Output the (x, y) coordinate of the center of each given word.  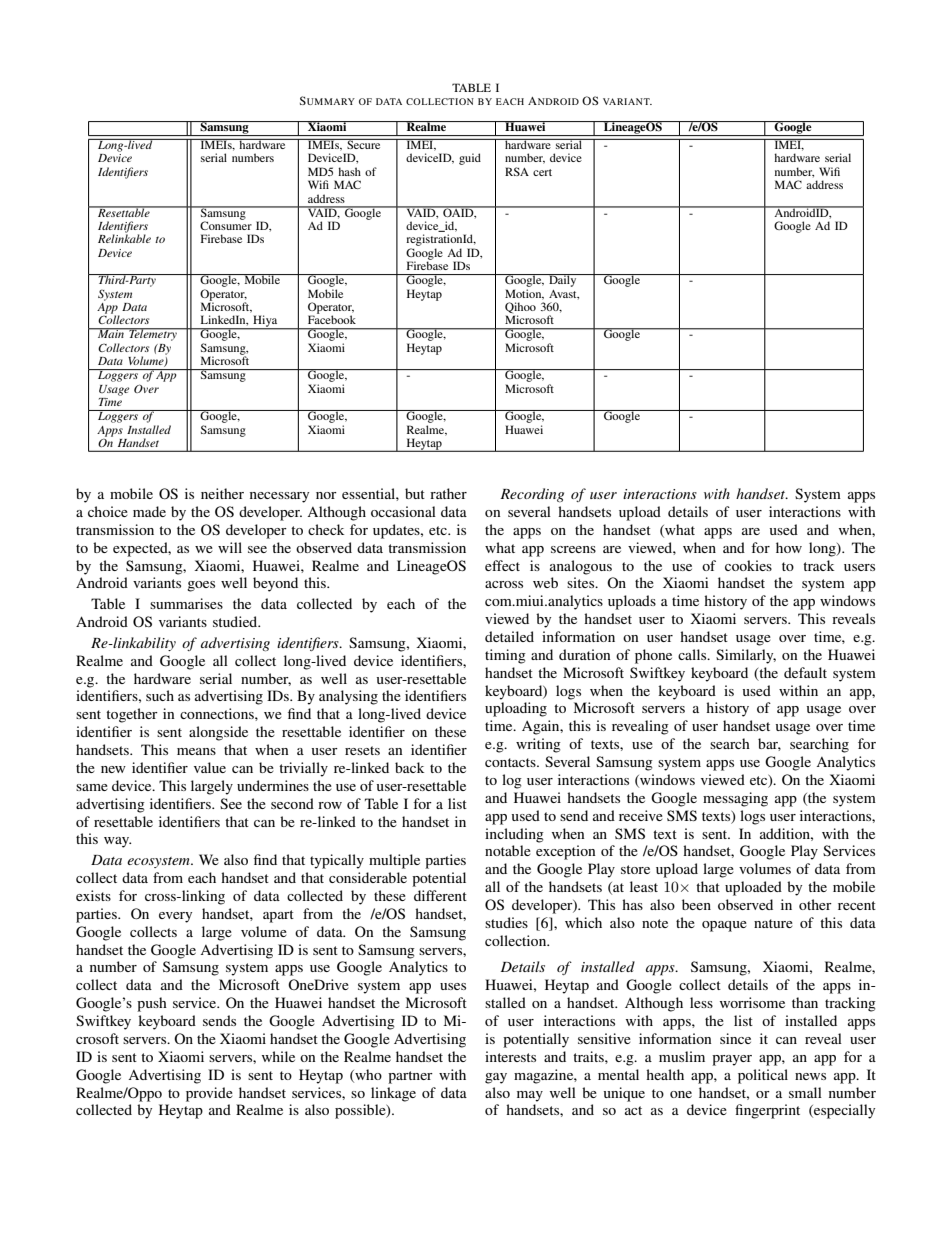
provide (209, 1094)
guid (470, 159)
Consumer (226, 224)
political (763, 1076)
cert (542, 172)
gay (496, 1078)
